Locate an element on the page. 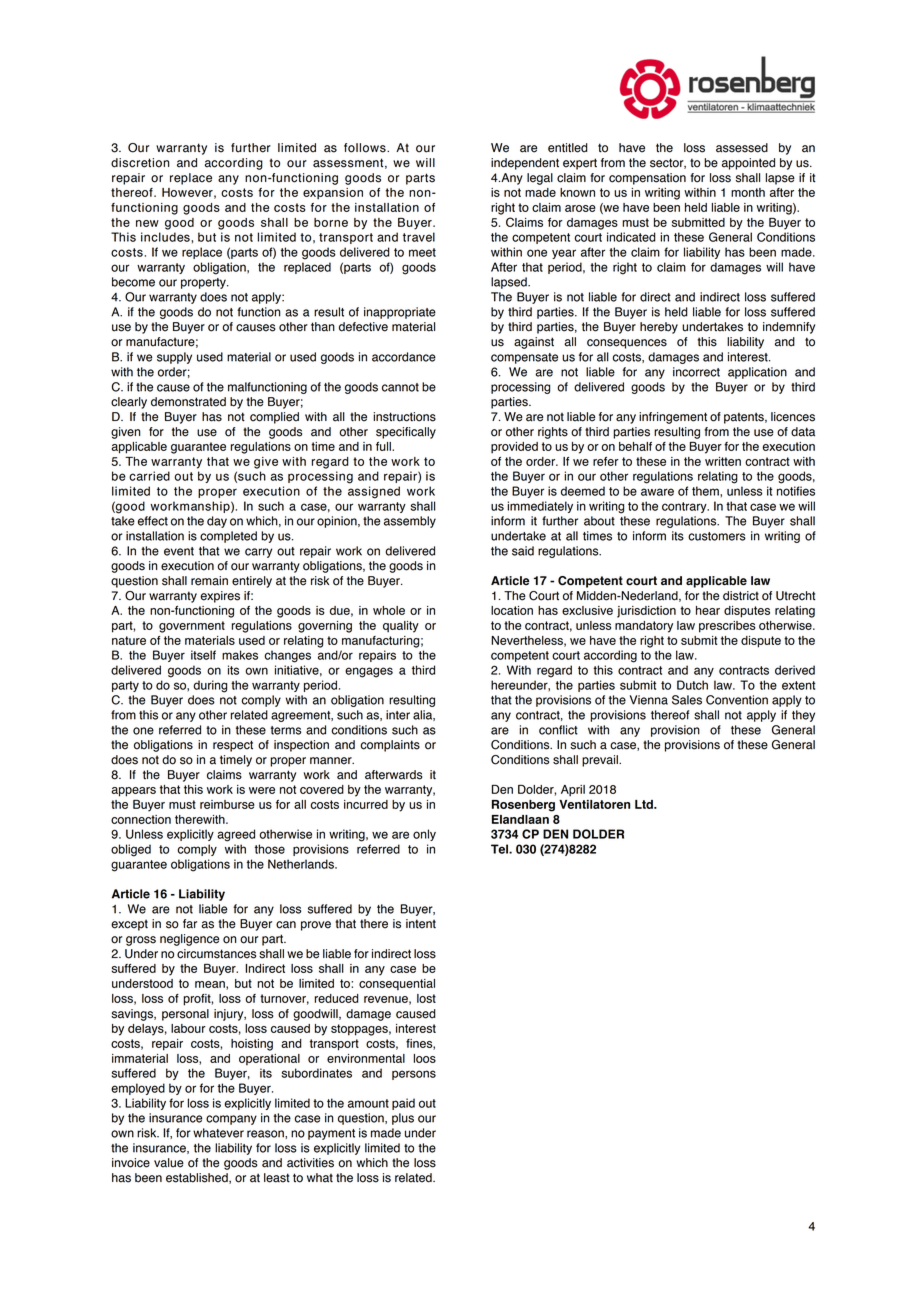 This page has height=1308, width=924. loos is located at coordinates (425, 1058).
